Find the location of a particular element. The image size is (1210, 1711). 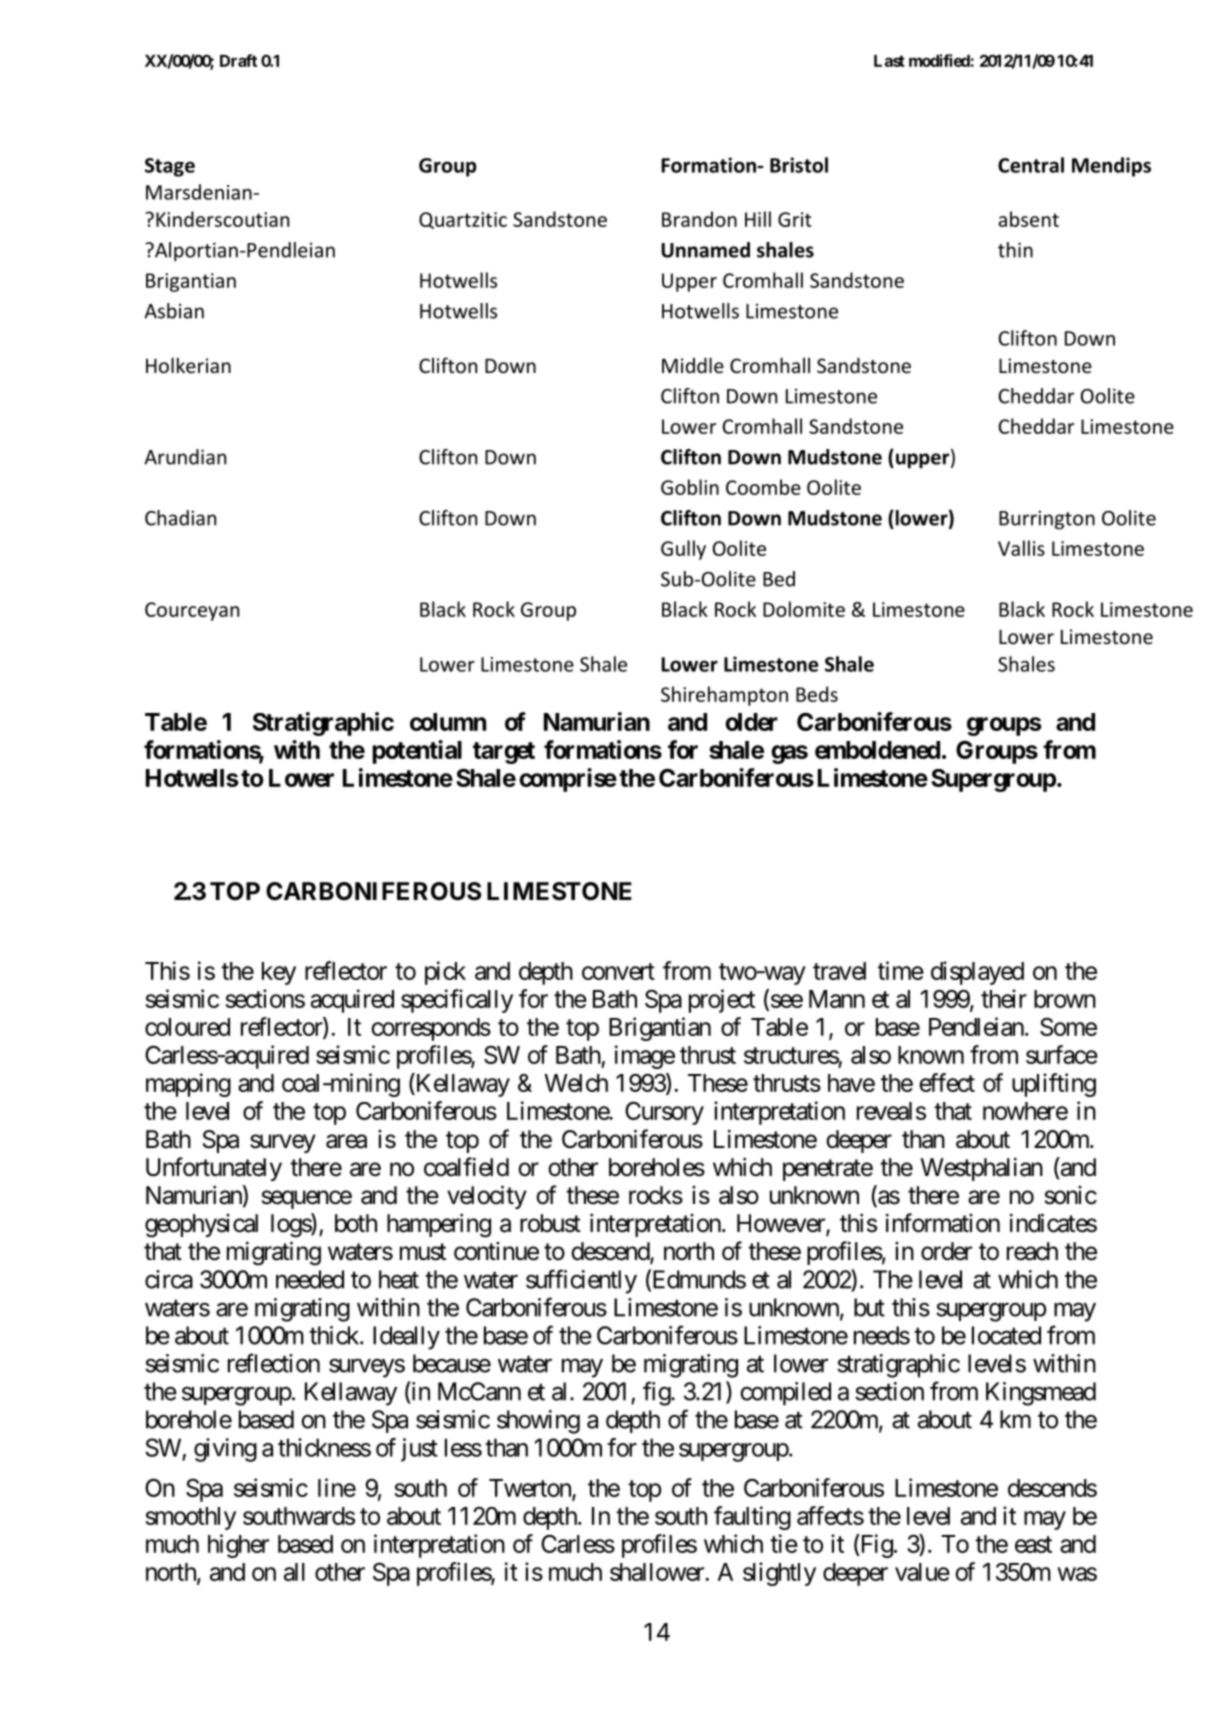

higher is located at coordinates (238, 1546).
